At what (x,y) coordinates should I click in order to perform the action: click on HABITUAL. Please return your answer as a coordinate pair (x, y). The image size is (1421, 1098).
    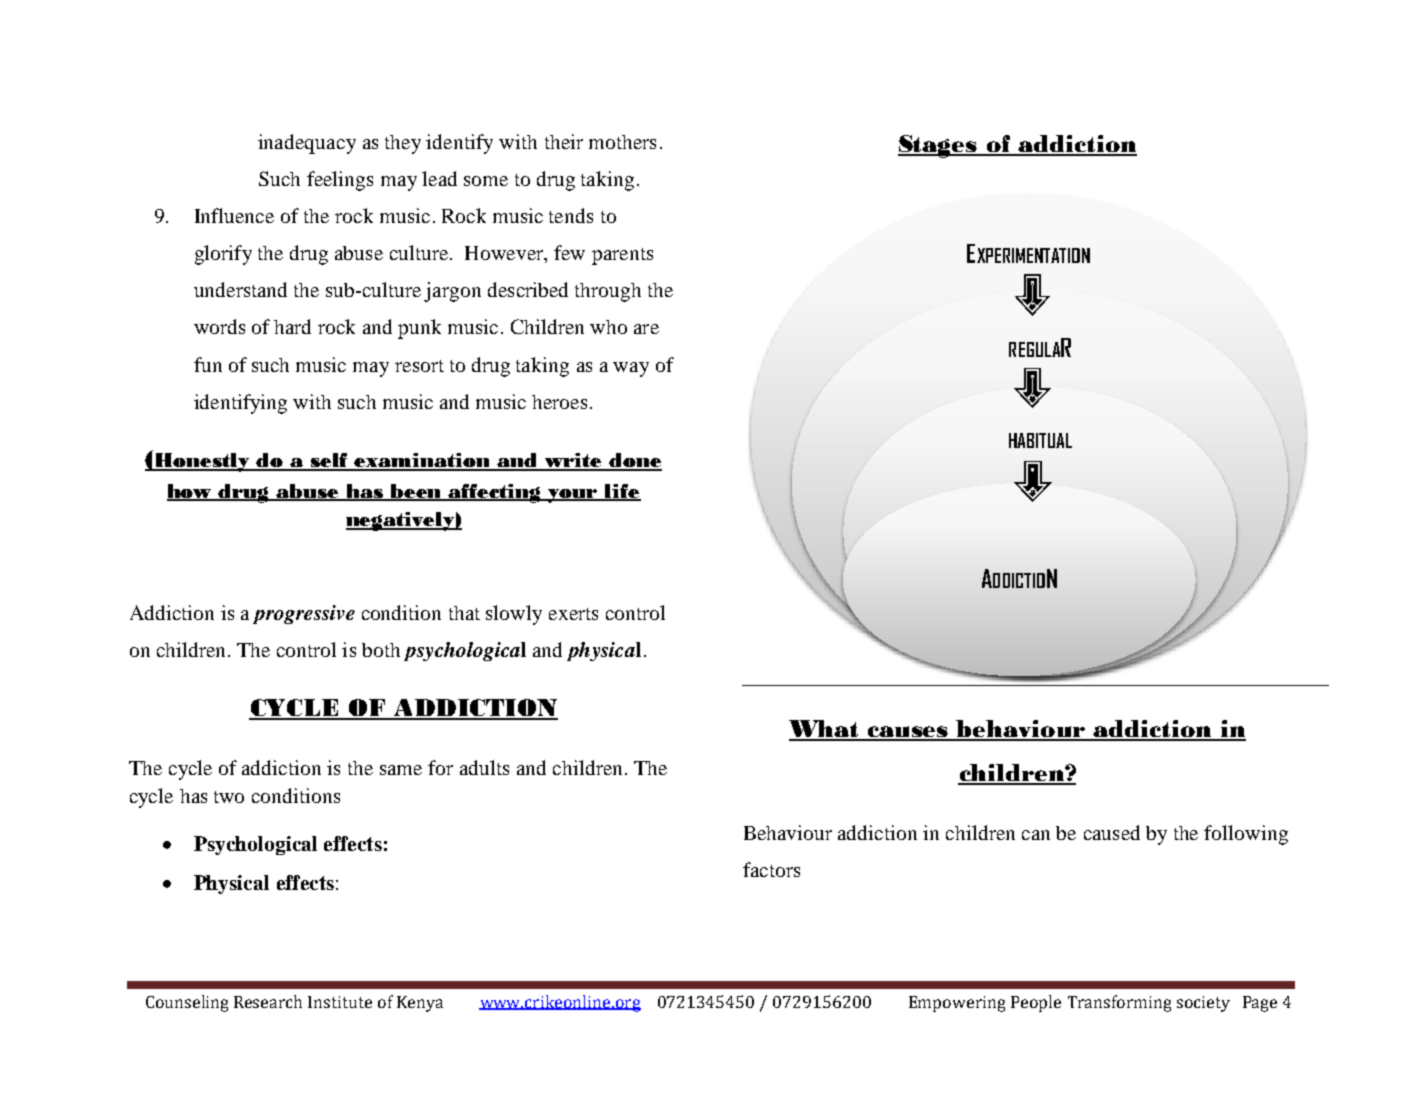
    Looking at the image, I should click on (1040, 440).
